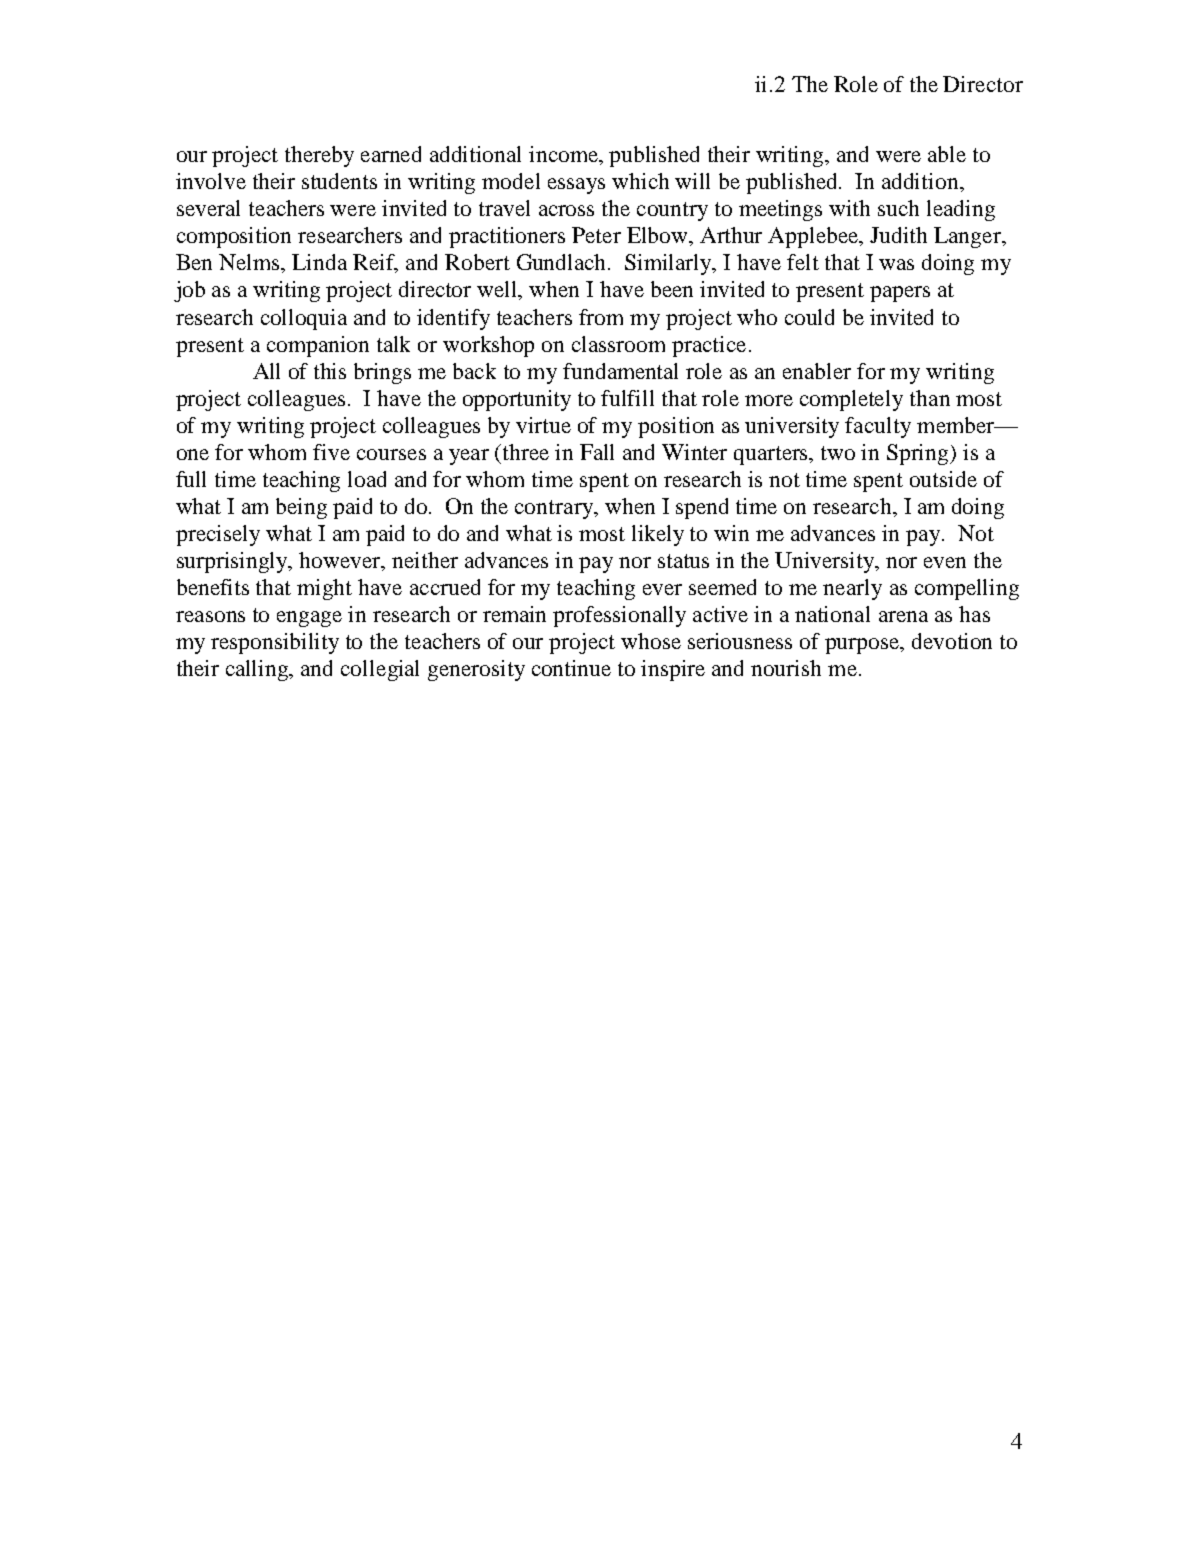  Describe the element at coordinates (319, 156) in the image. I see `thereby` at that location.
